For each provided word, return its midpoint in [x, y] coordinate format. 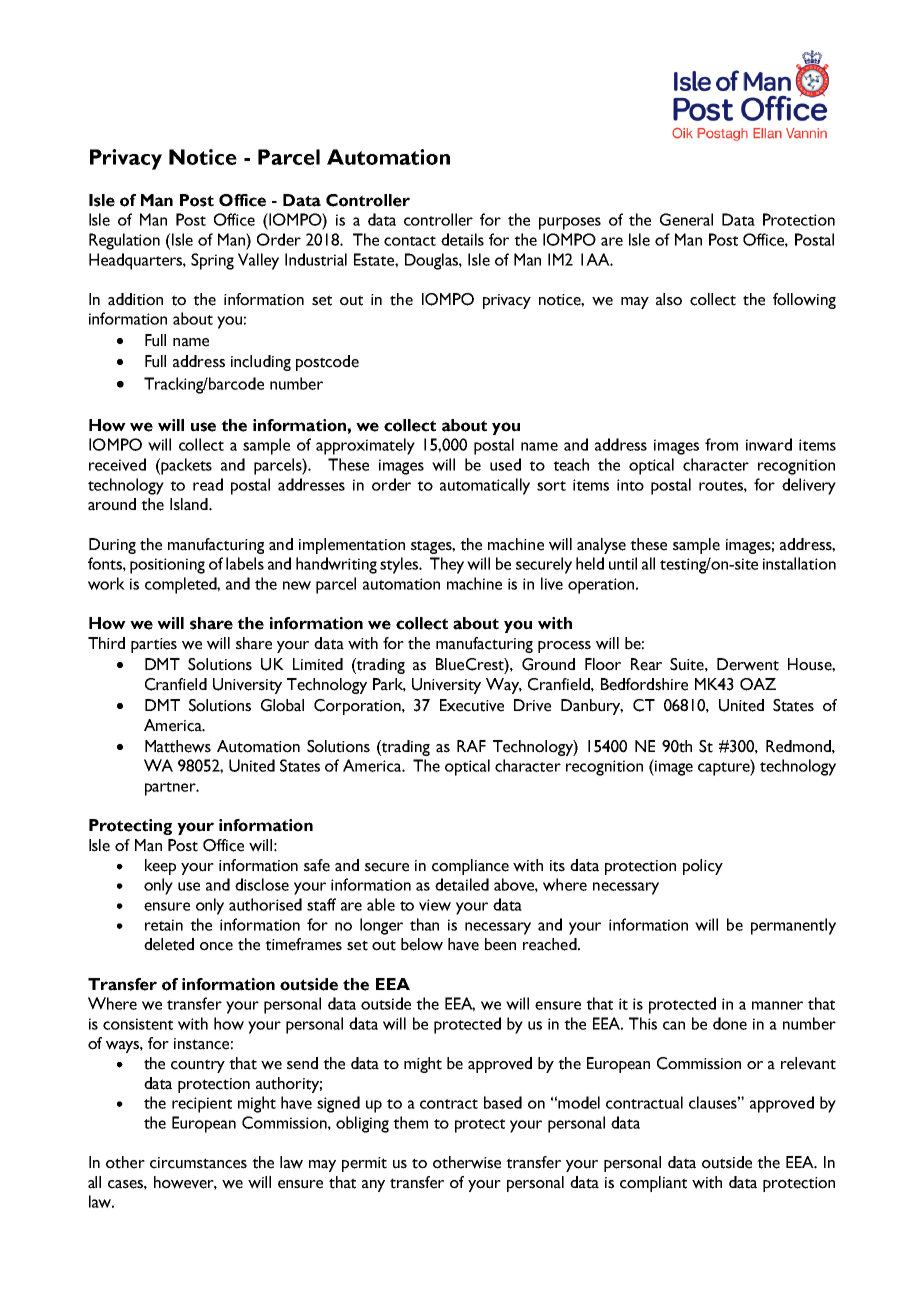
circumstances [198, 1163]
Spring [212, 261]
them [410, 1122]
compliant [653, 1184]
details [462, 239]
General [686, 219]
